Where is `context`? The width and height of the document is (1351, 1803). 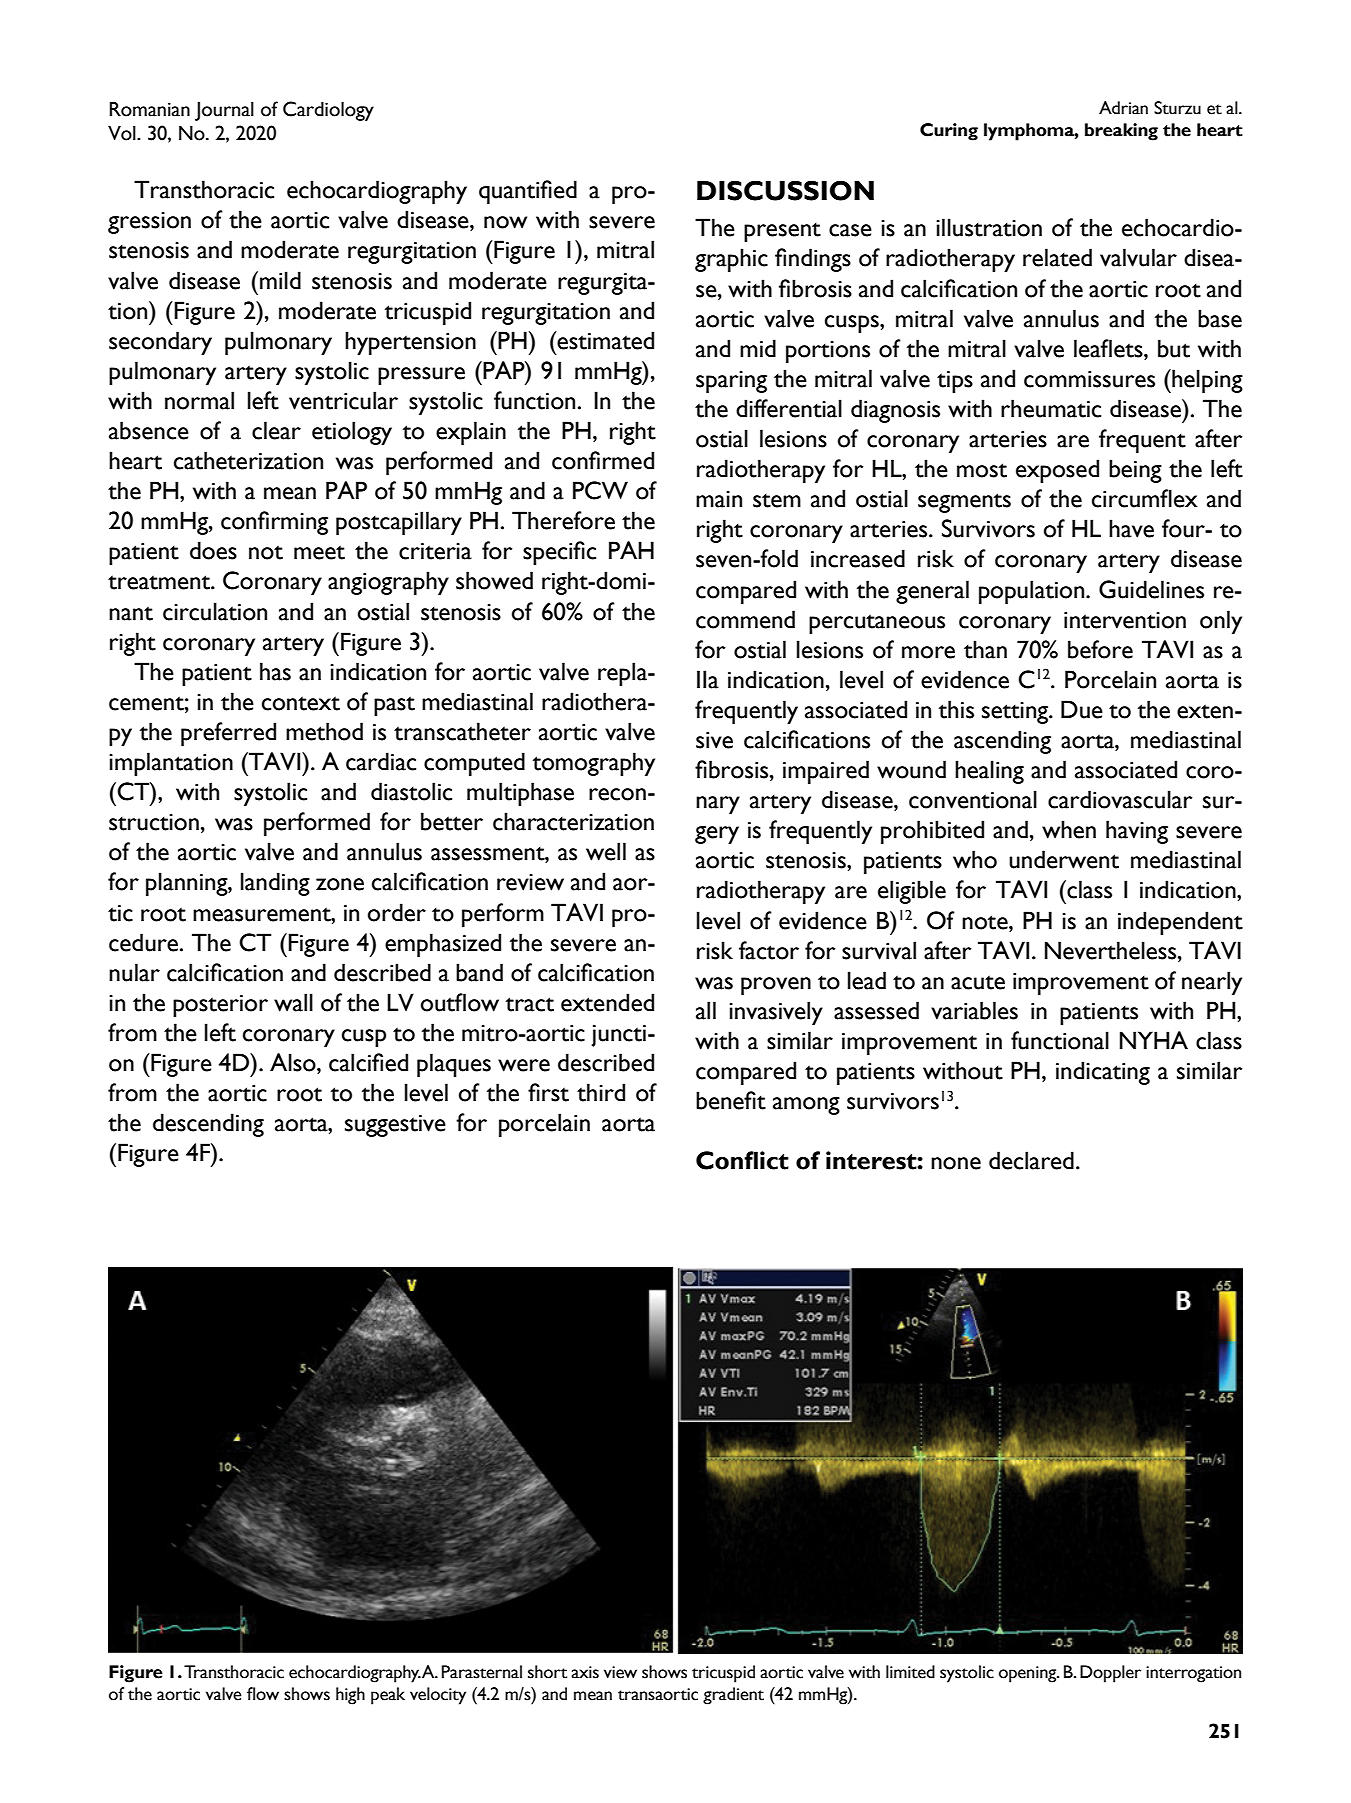 context is located at coordinates (301, 703).
